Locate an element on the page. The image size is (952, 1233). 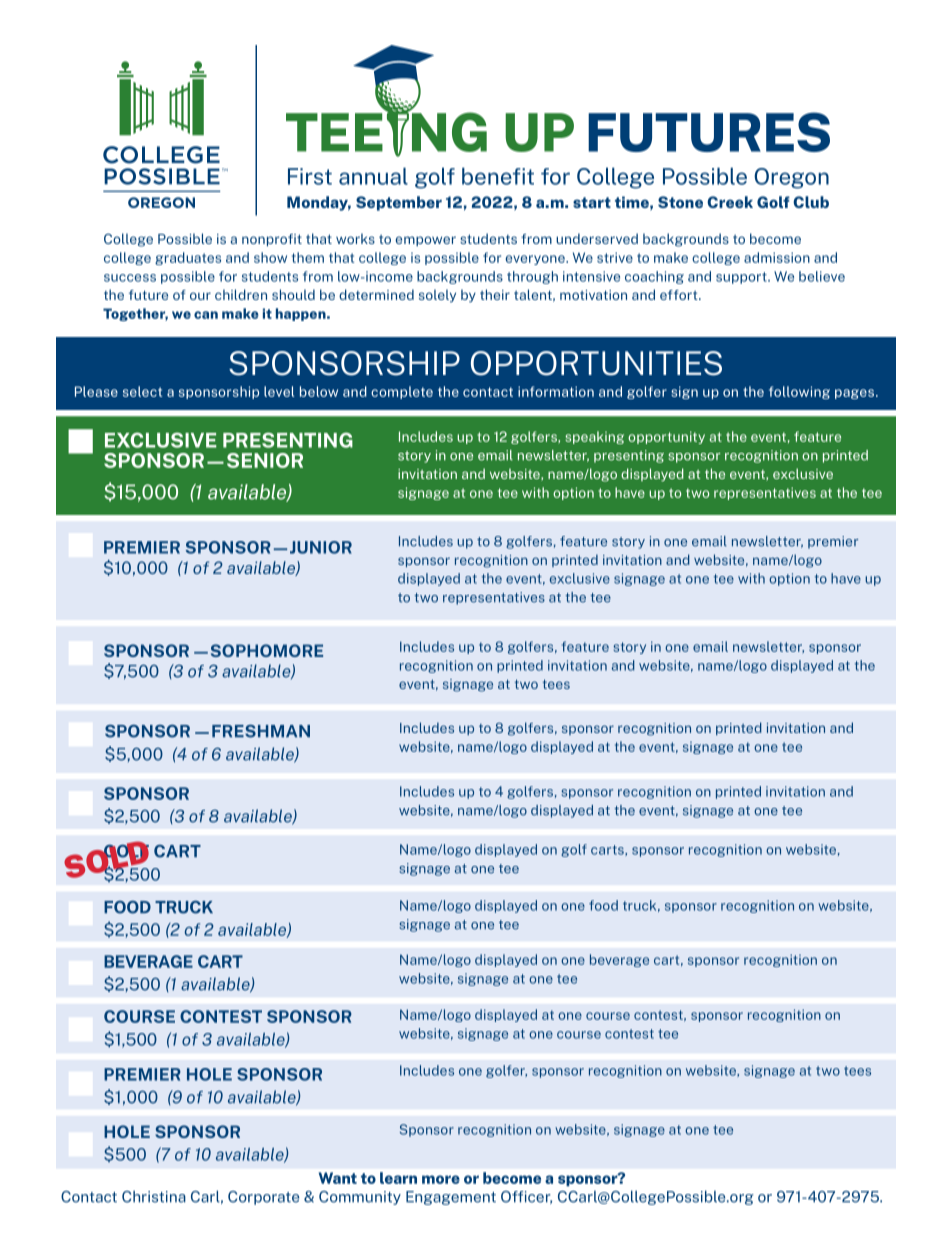
benefit is located at coordinates (498, 176).
